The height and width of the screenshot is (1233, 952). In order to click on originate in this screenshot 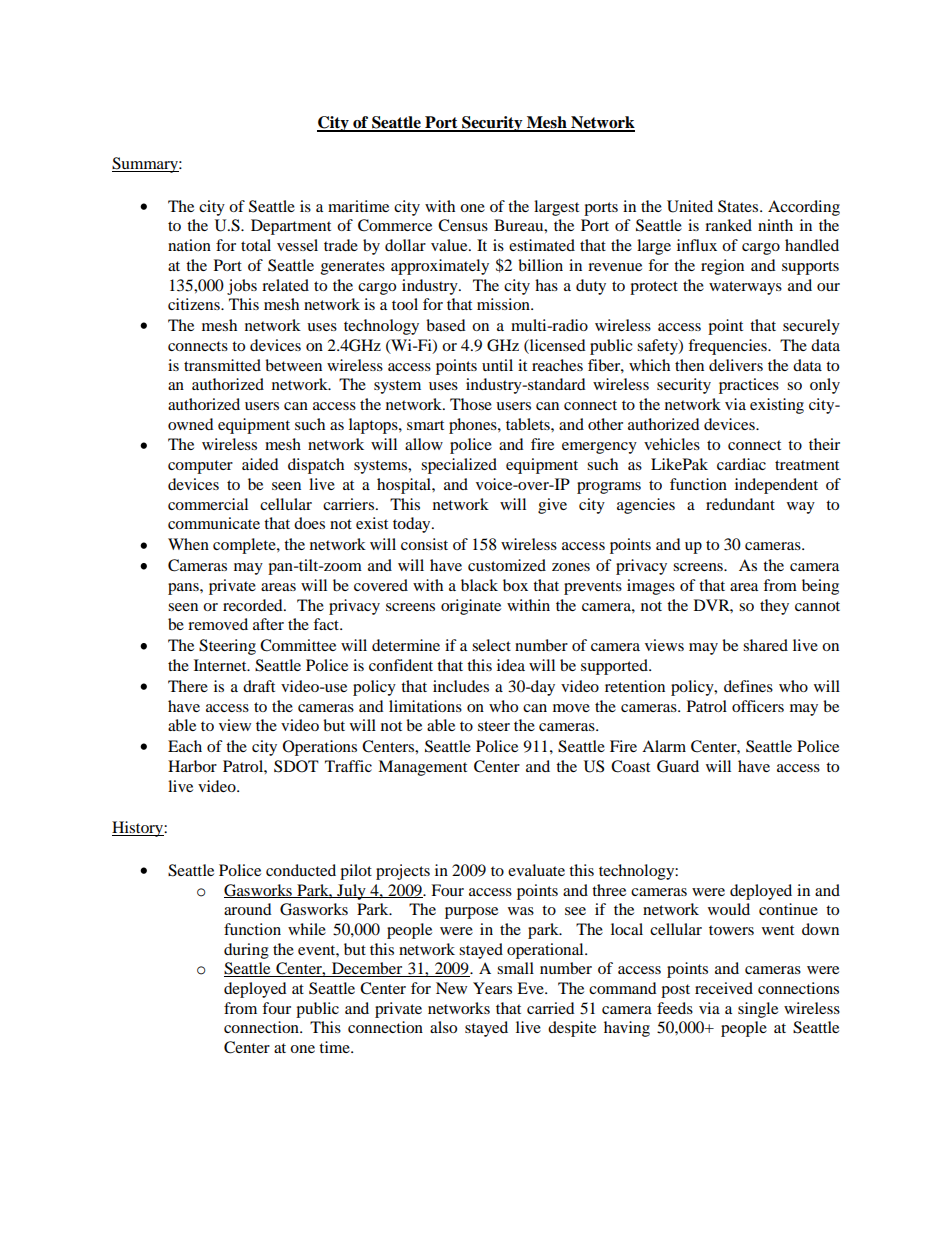, I will do `click(471, 607)`.
